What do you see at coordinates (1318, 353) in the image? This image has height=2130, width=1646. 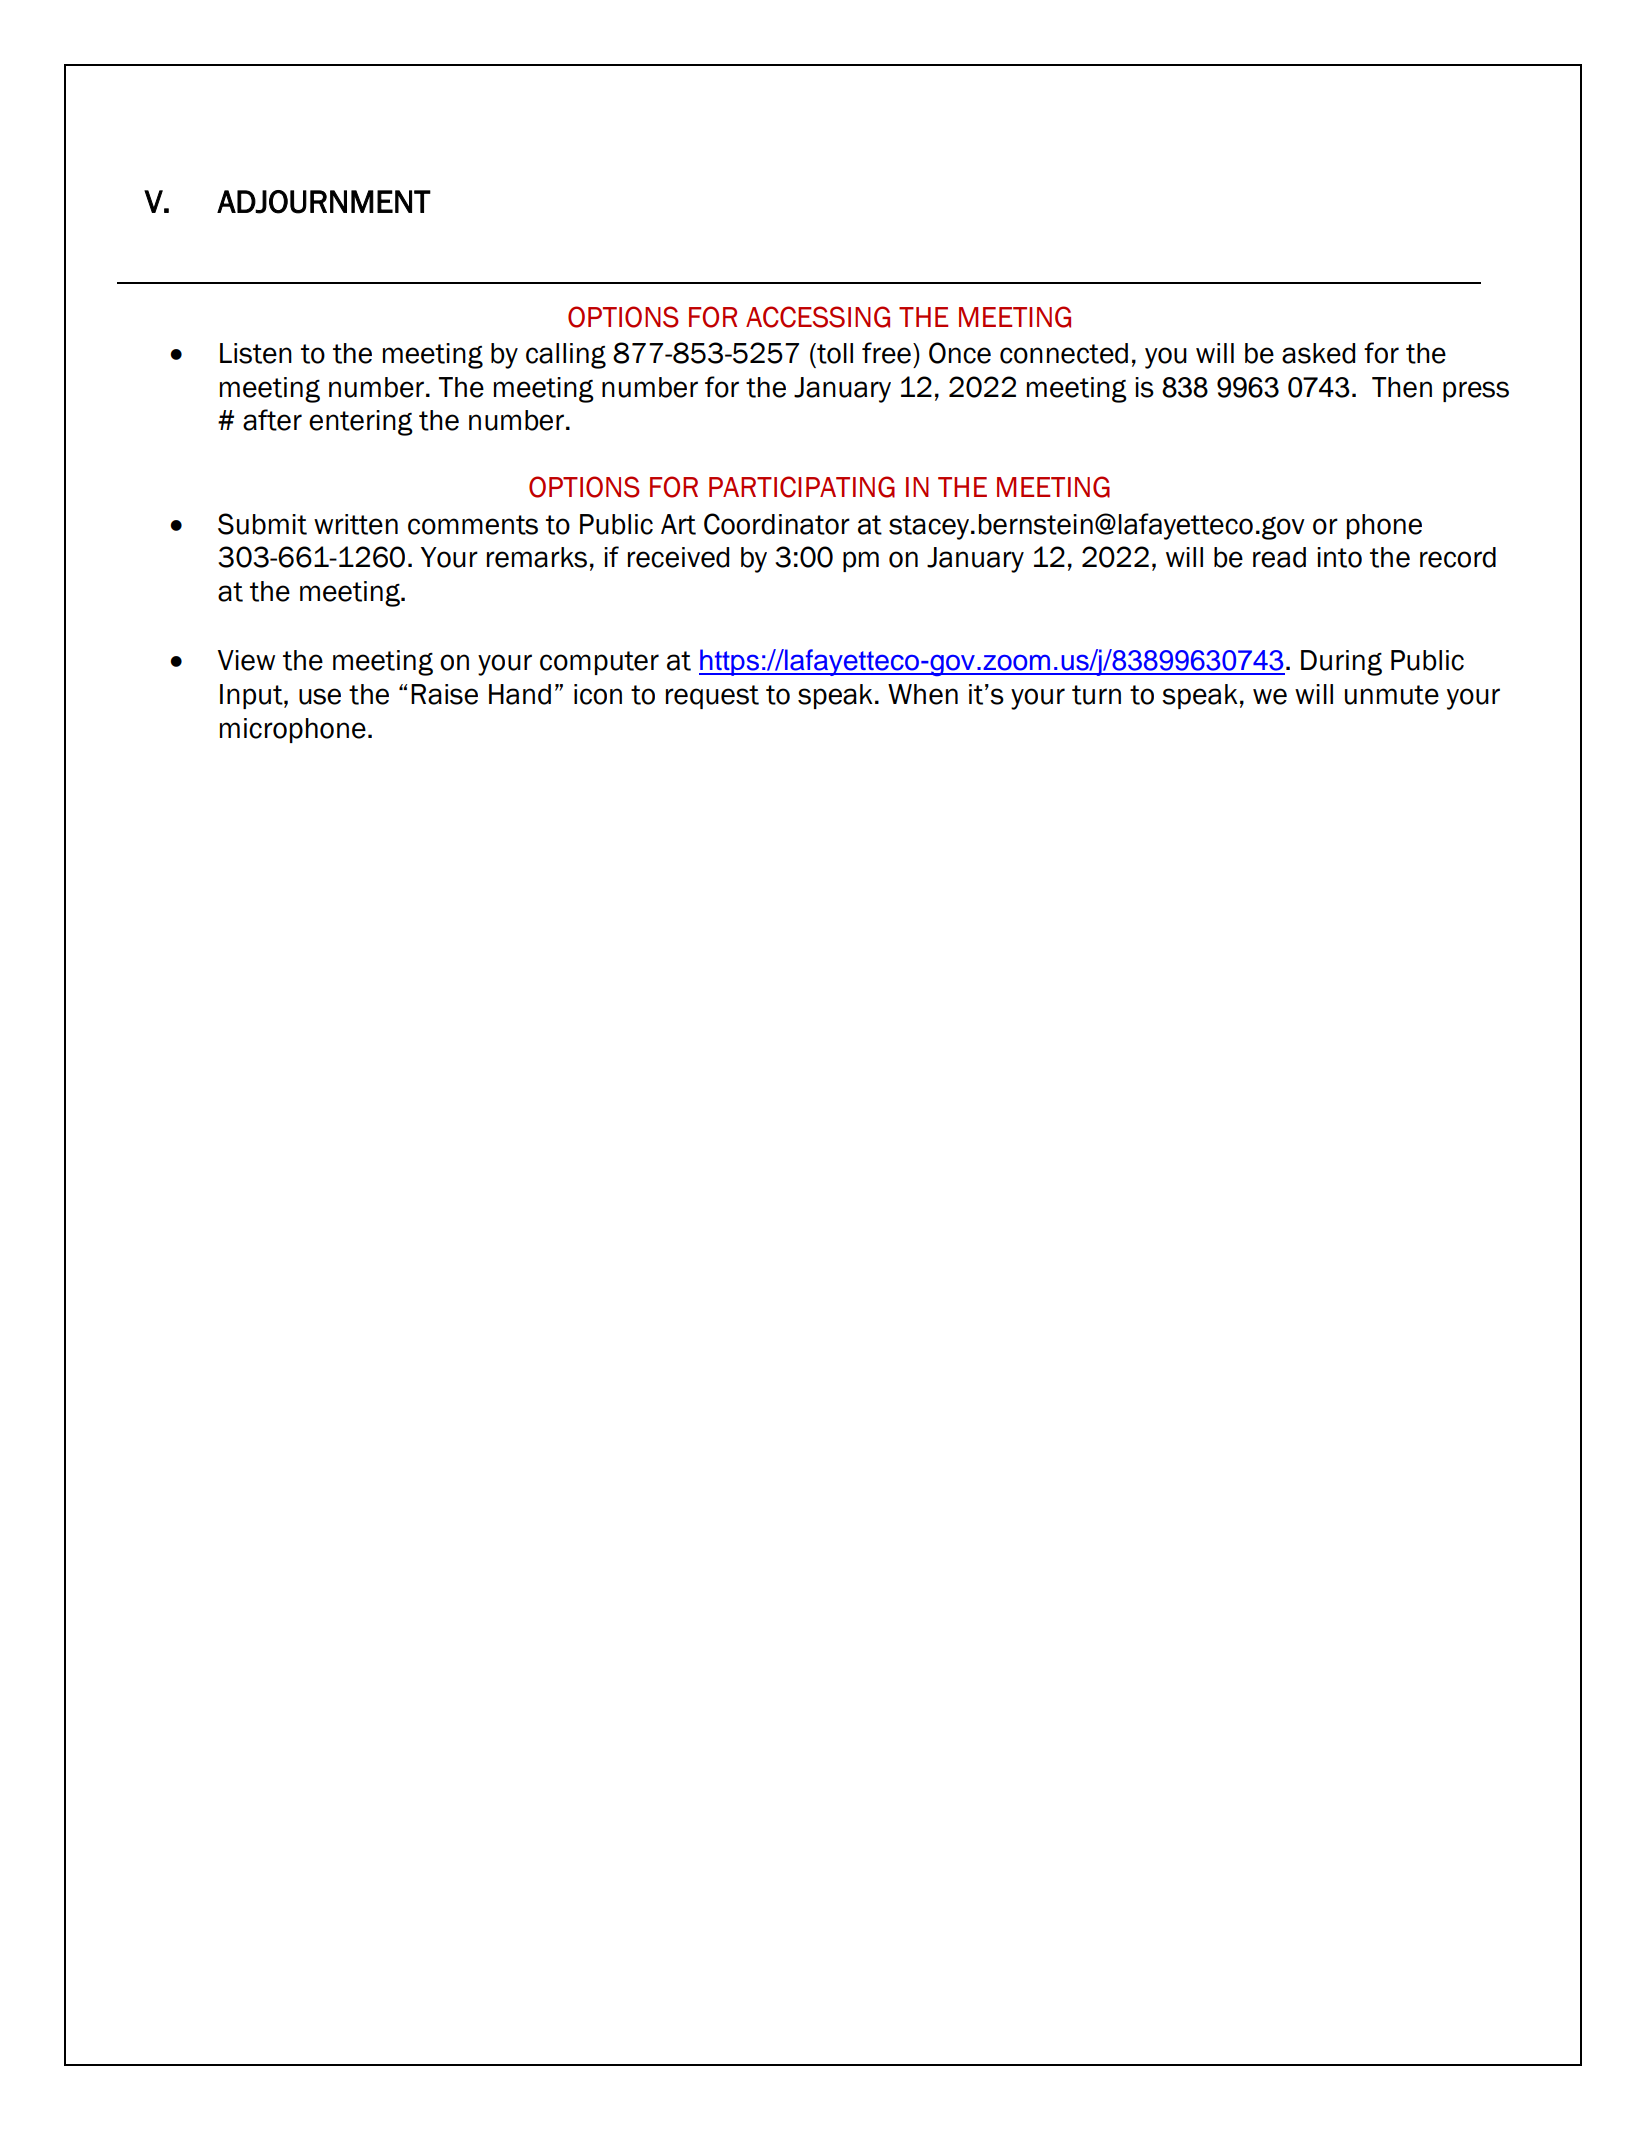 I see `asked` at bounding box center [1318, 353].
